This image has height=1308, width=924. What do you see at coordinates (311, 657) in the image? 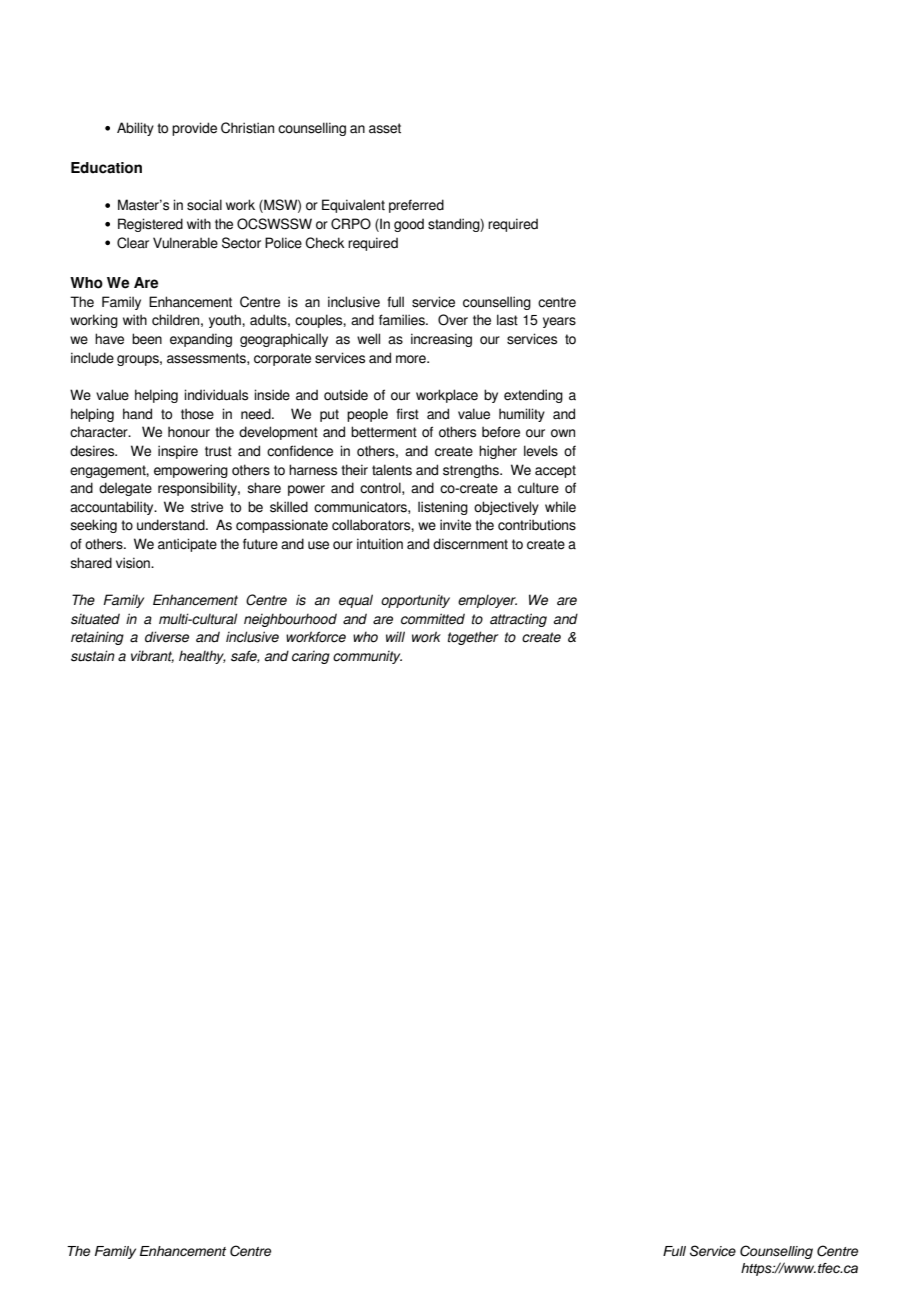
I see `caring` at bounding box center [311, 657].
